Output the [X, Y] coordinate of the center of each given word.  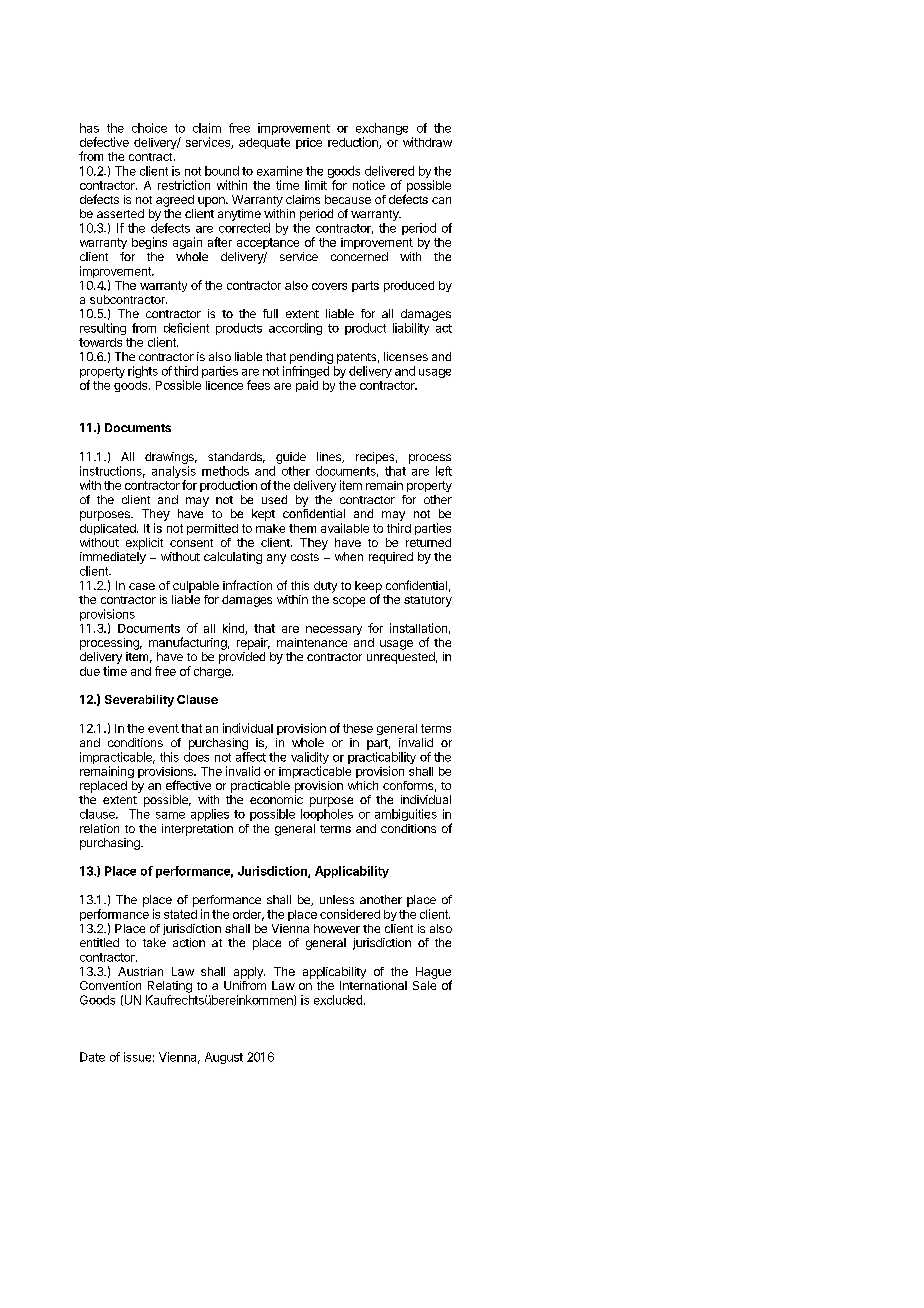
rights [143, 372]
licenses [406, 356]
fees [258, 385]
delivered [389, 171]
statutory [428, 601]
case [142, 586]
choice [149, 128]
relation [99, 828]
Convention [110, 985]
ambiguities [406, 815]
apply [249, 973]
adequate [264, 143]
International [373, 985]
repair [253, 644]
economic [276, 799]
